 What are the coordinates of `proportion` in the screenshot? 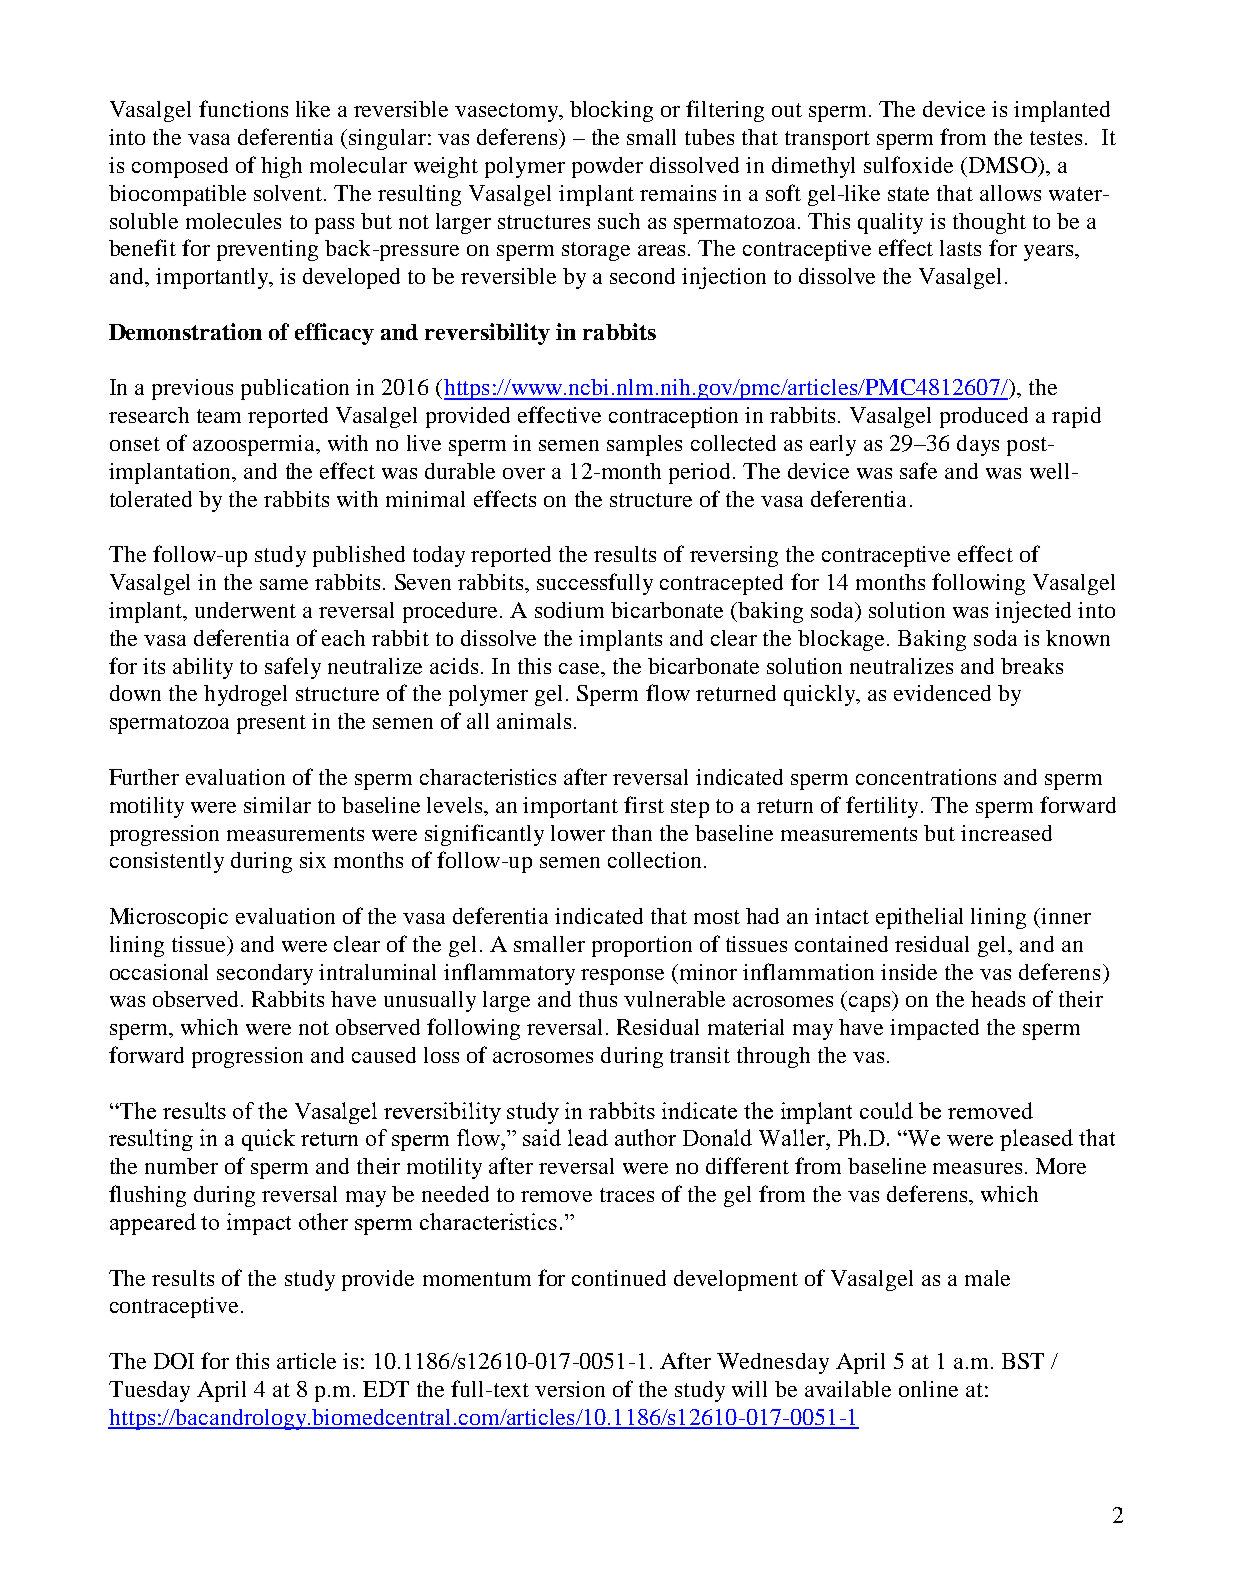 It's located at (642, 946).
